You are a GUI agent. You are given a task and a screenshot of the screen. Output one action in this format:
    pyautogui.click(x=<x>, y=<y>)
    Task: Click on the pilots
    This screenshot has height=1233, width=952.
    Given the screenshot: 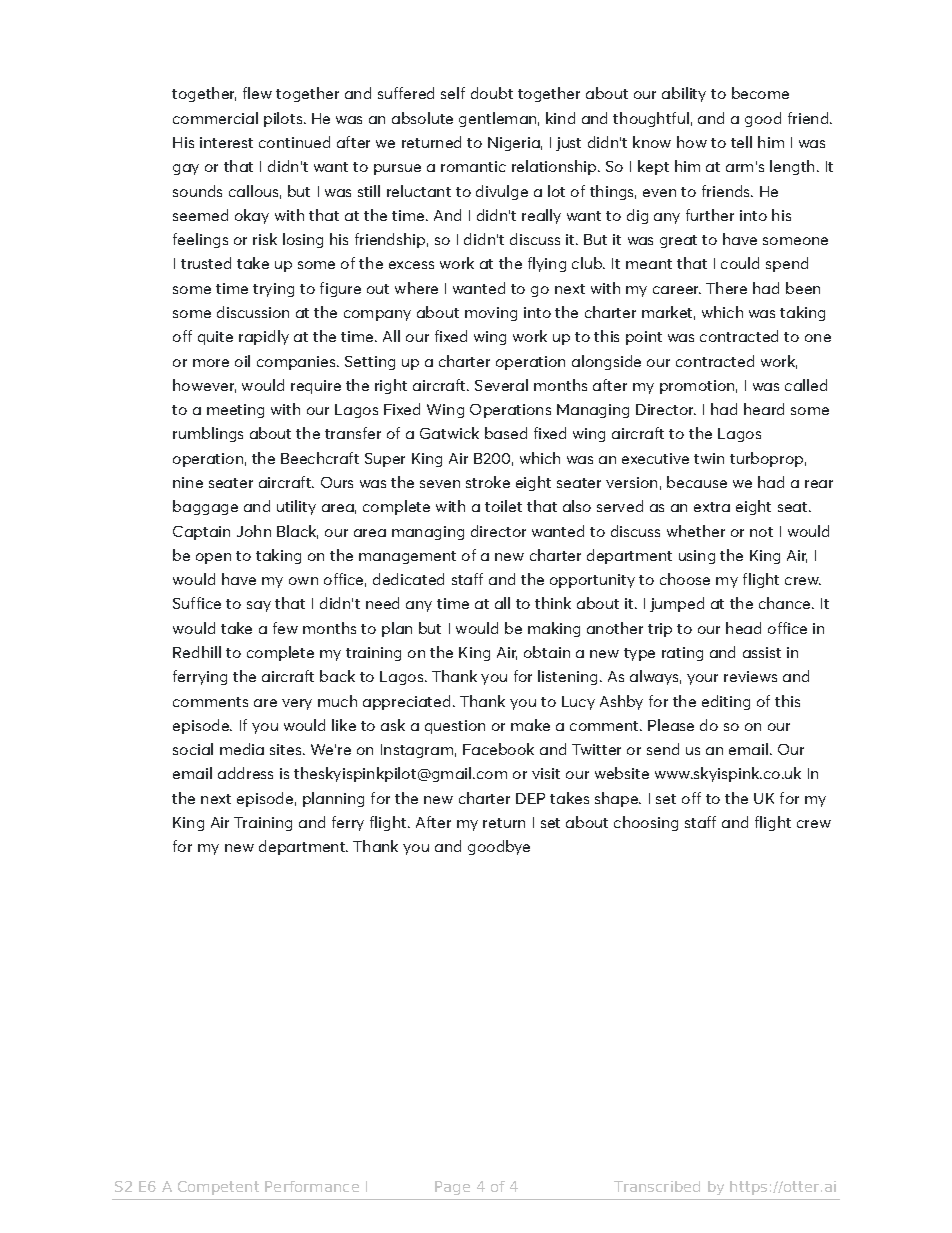 What is the action you would take?
    pyautogui.click(x=284, y=119)
